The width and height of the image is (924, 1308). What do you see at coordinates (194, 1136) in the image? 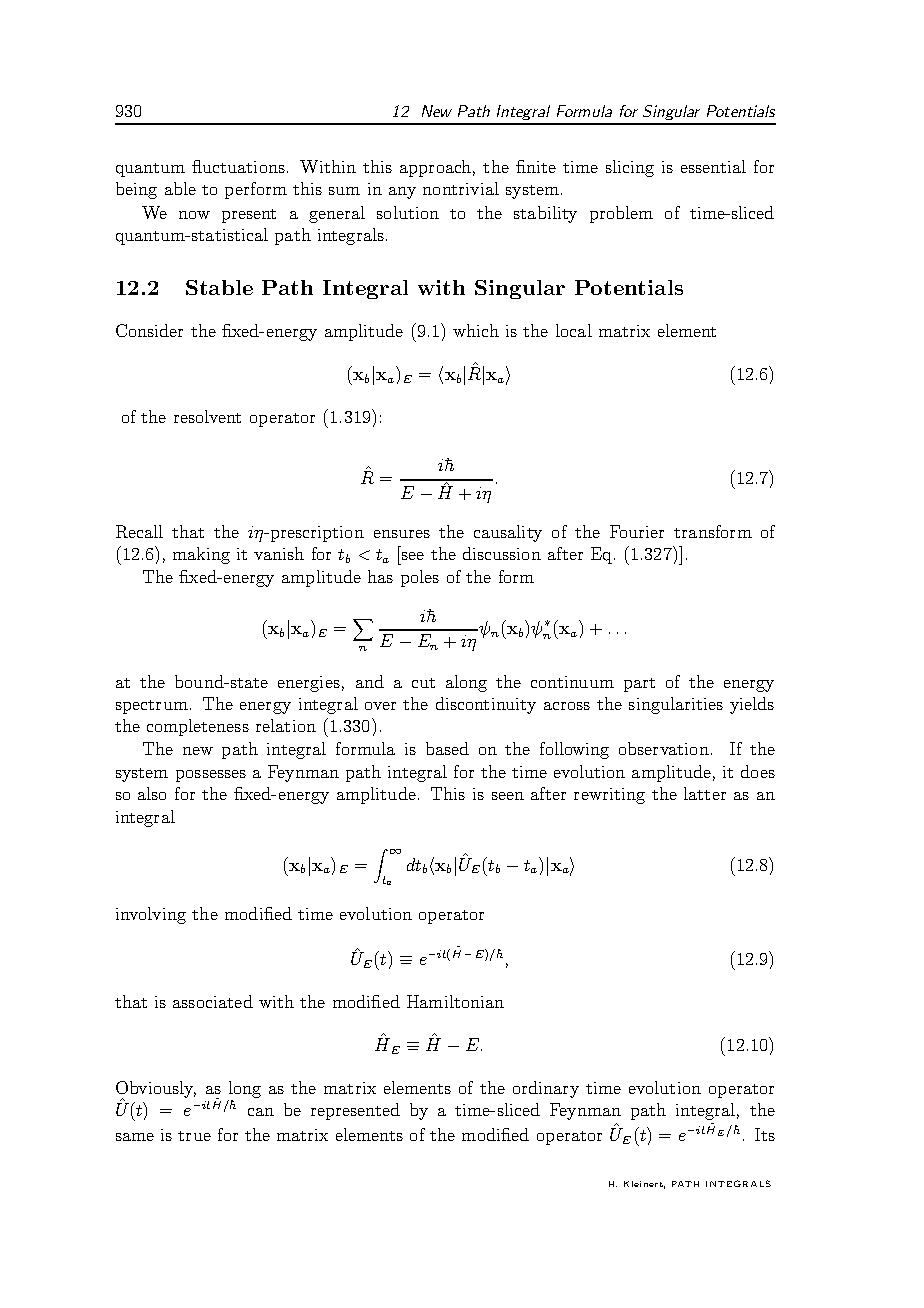
I see `true` at bounding box center [194, 1136].
